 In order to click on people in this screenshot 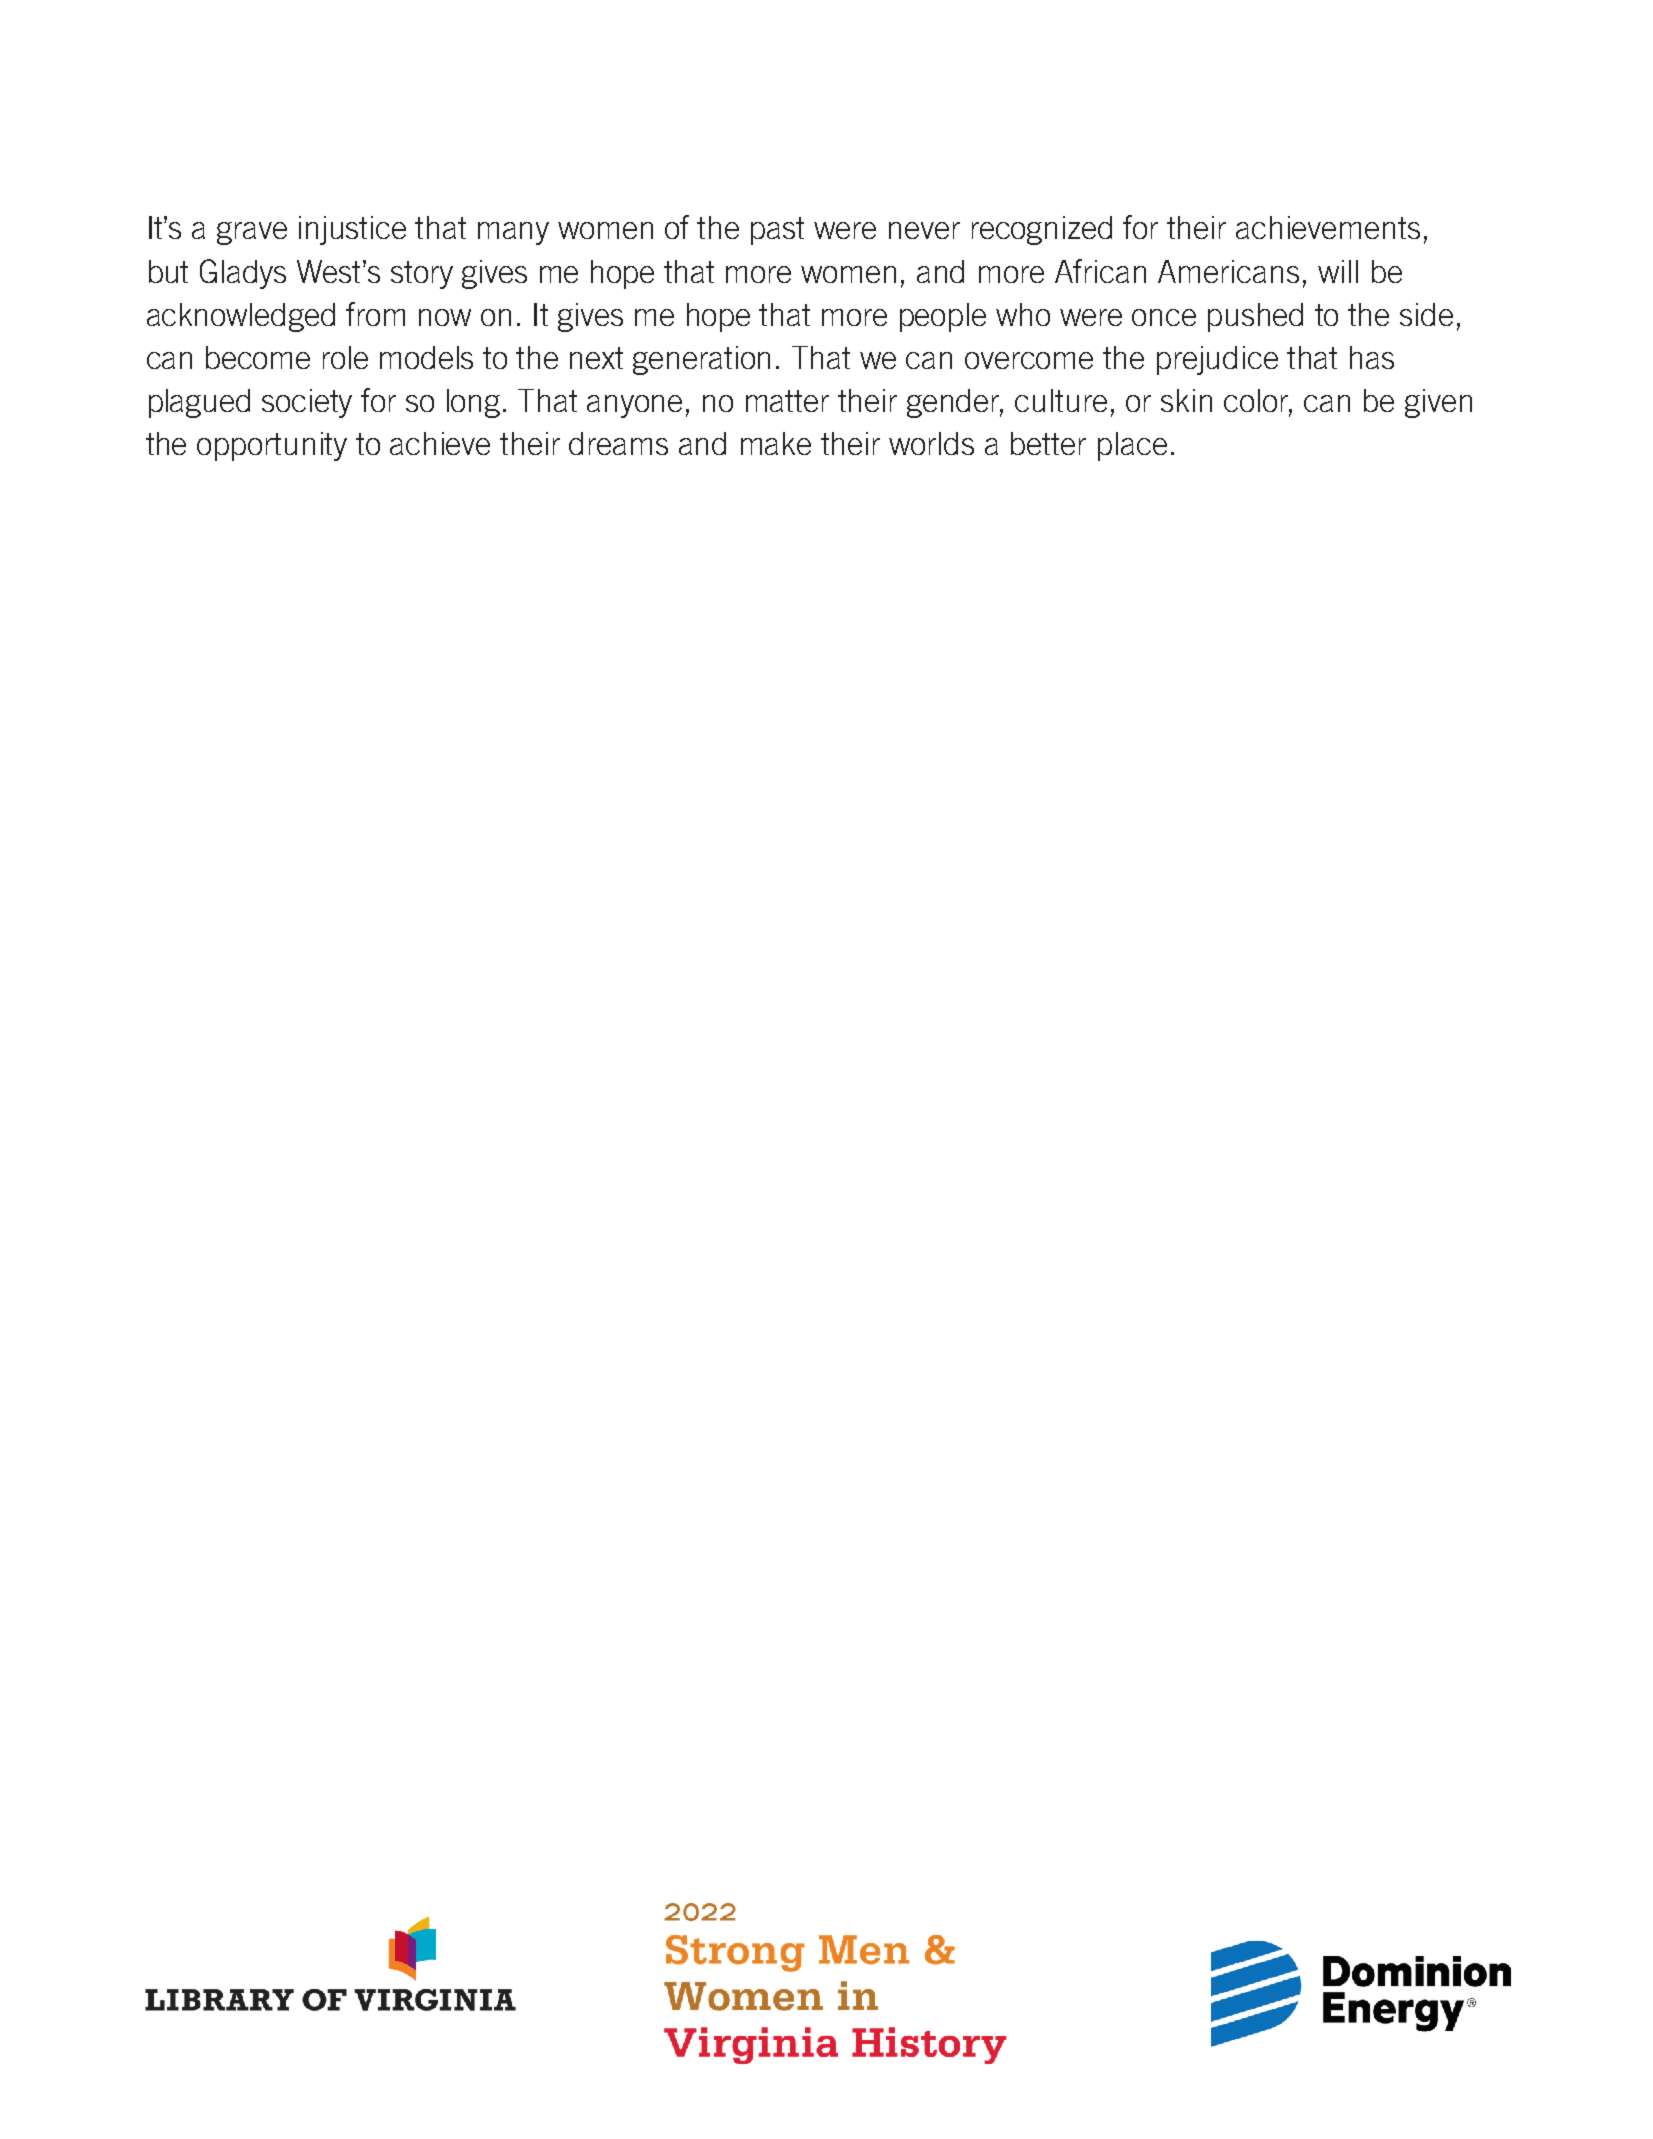, I will do `click(943, 317)`.
